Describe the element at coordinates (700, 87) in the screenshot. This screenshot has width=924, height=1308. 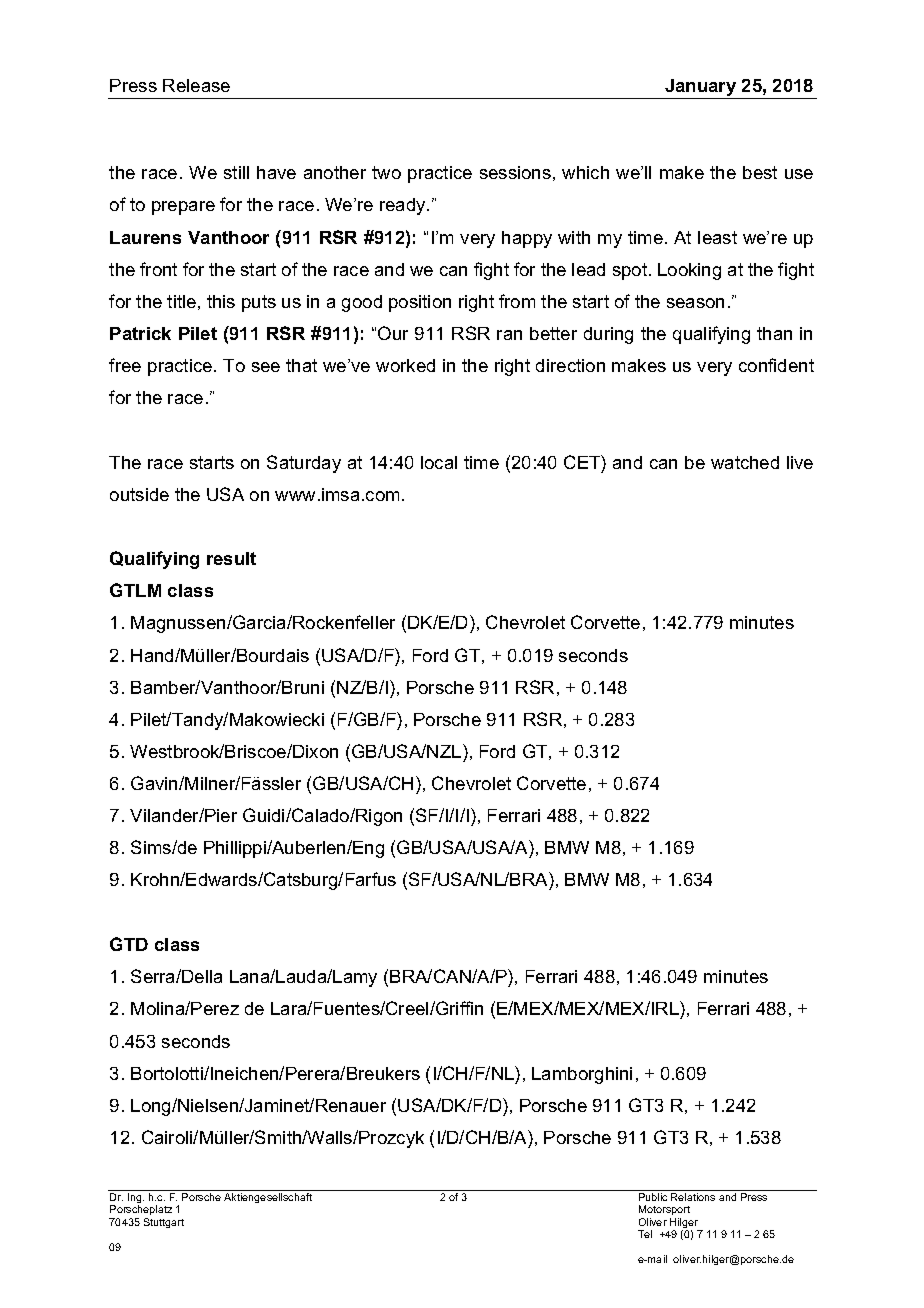
I see `January` at that location.
